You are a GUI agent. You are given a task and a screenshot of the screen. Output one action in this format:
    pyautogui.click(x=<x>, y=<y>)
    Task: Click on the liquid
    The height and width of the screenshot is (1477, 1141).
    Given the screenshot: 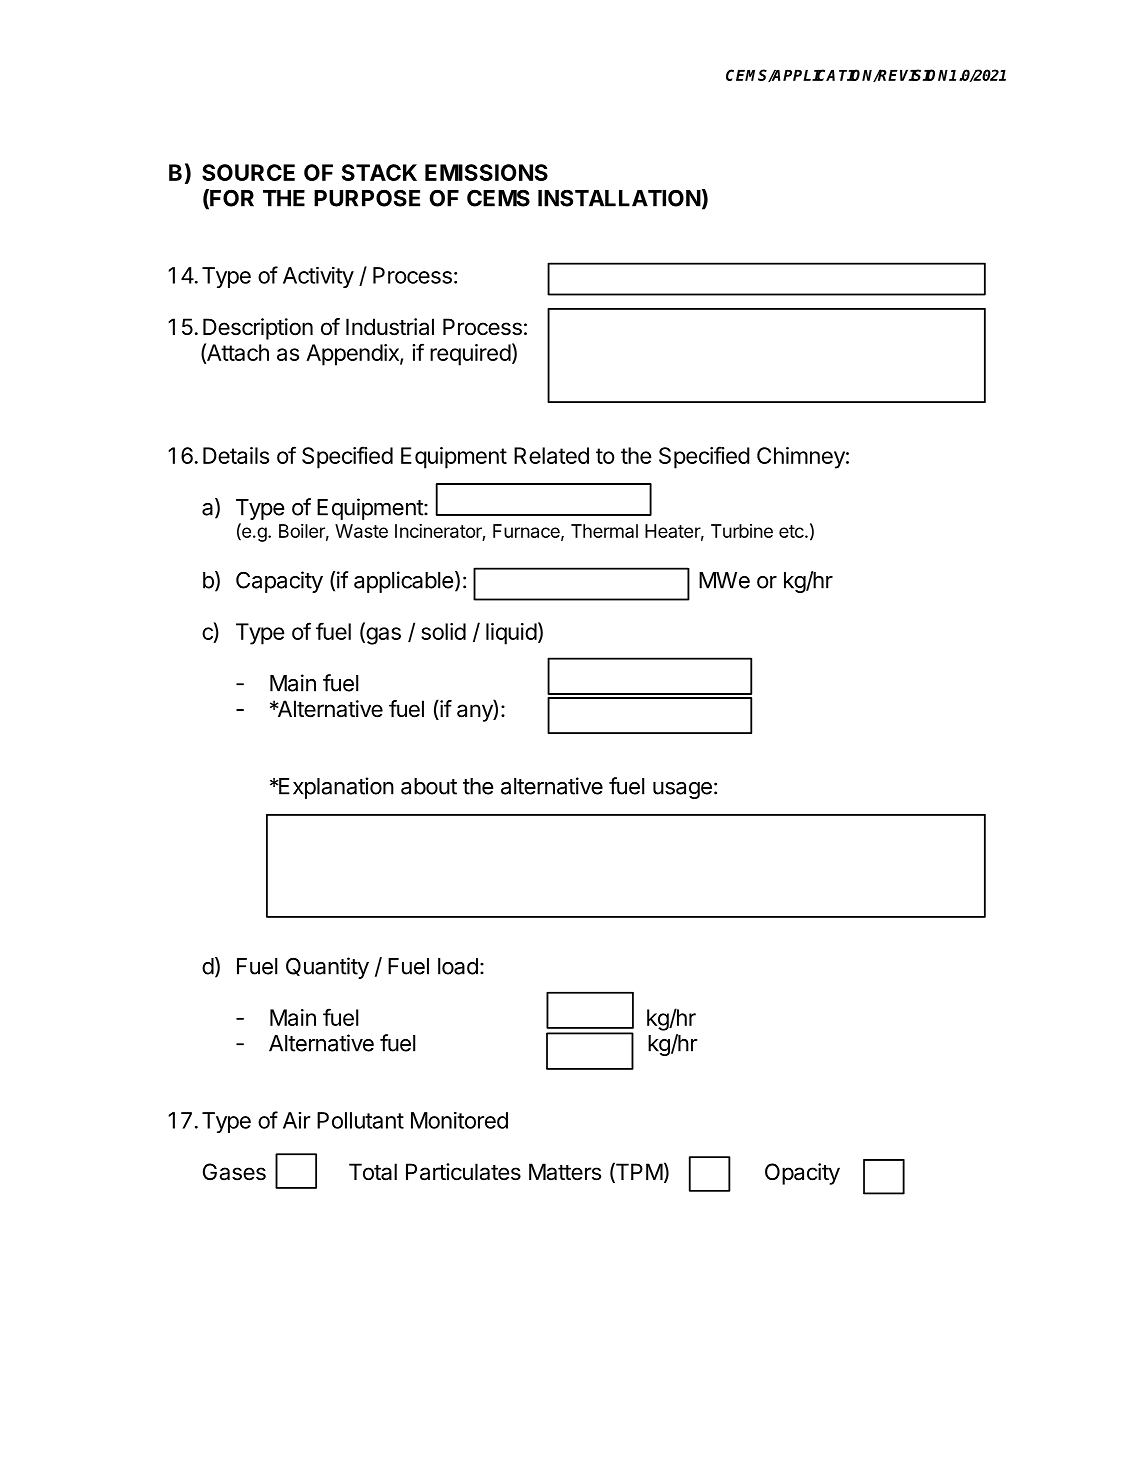 What is the action you would take?
    pyautogui.click(x=511, y=634)
